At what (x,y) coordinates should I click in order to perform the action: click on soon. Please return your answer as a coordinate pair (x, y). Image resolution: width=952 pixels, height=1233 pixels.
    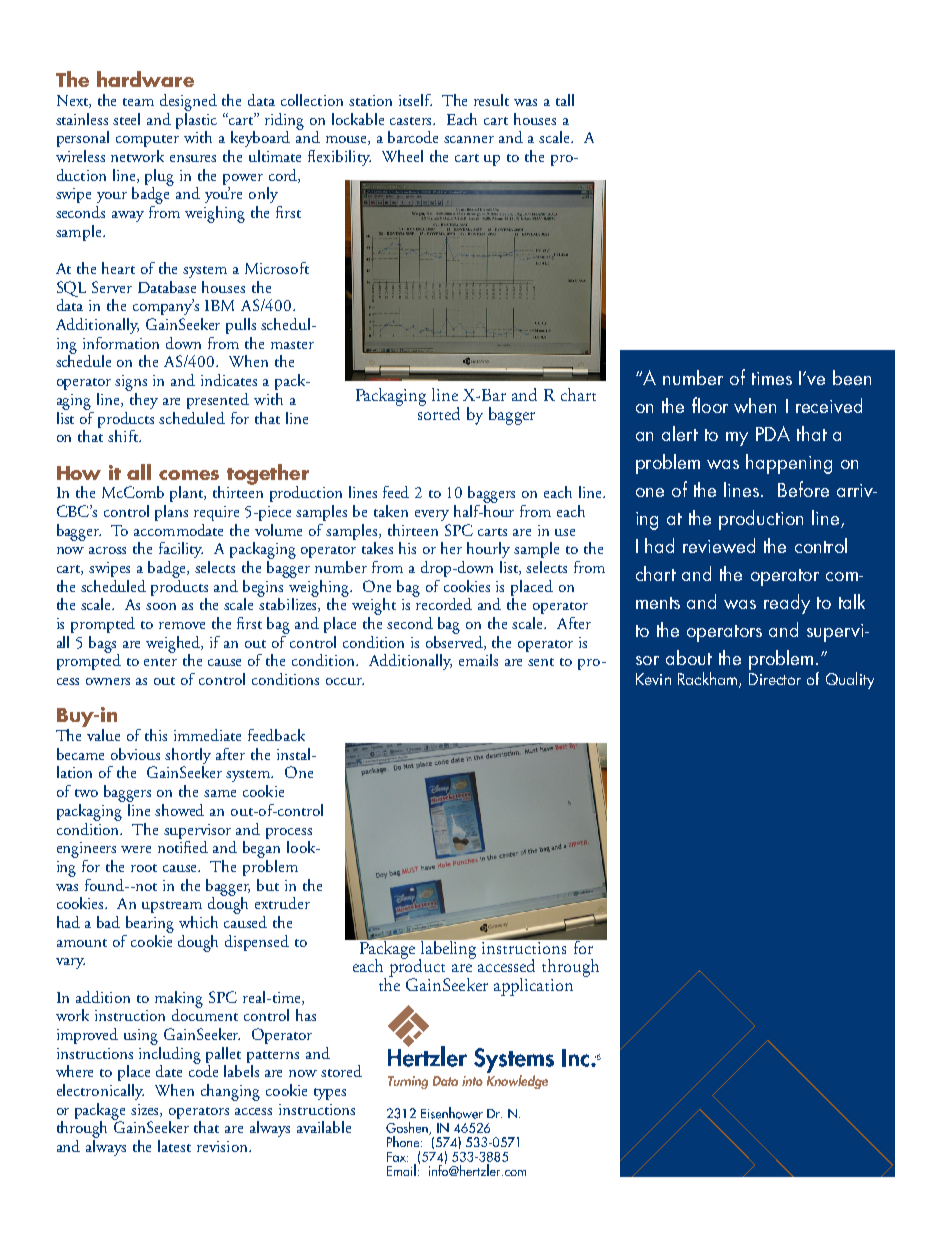
    Looking at the image, I should click on (161, 606).
